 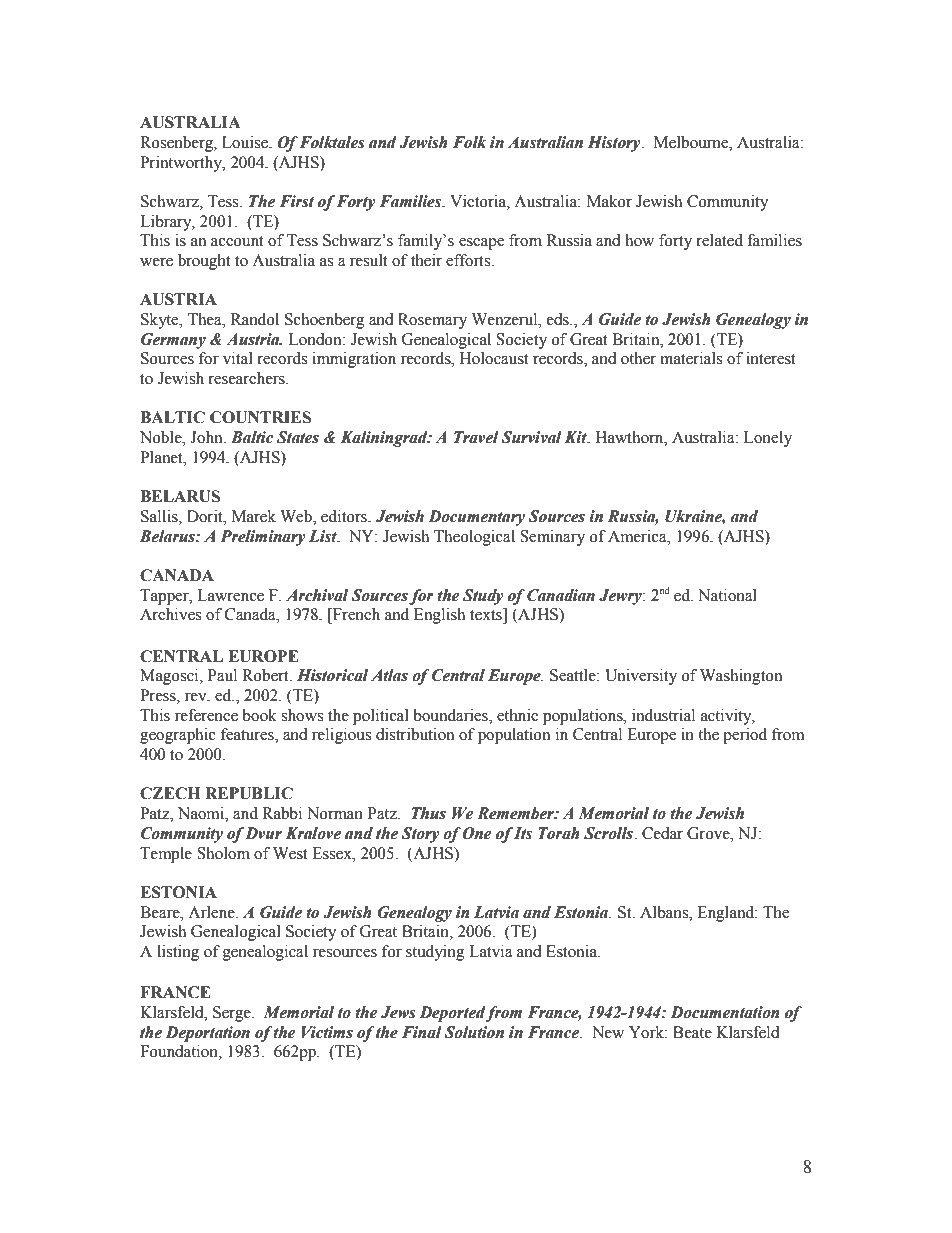 What do you see at coordinates (481, 244) in the screenshot?
I see `escape` at bounding box center [481, 244].
